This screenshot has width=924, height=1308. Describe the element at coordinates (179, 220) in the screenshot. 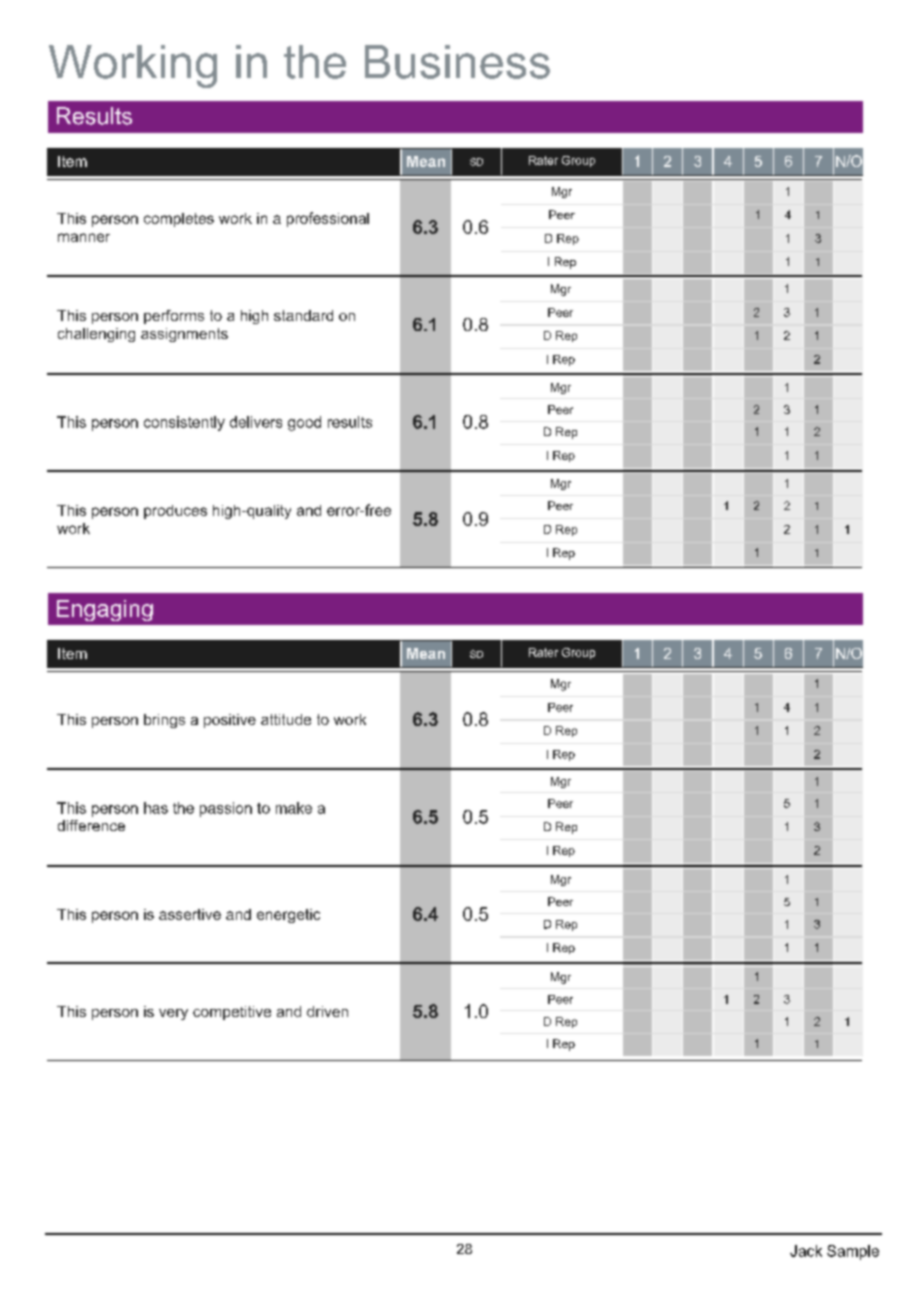

I see `completes` at that location.
